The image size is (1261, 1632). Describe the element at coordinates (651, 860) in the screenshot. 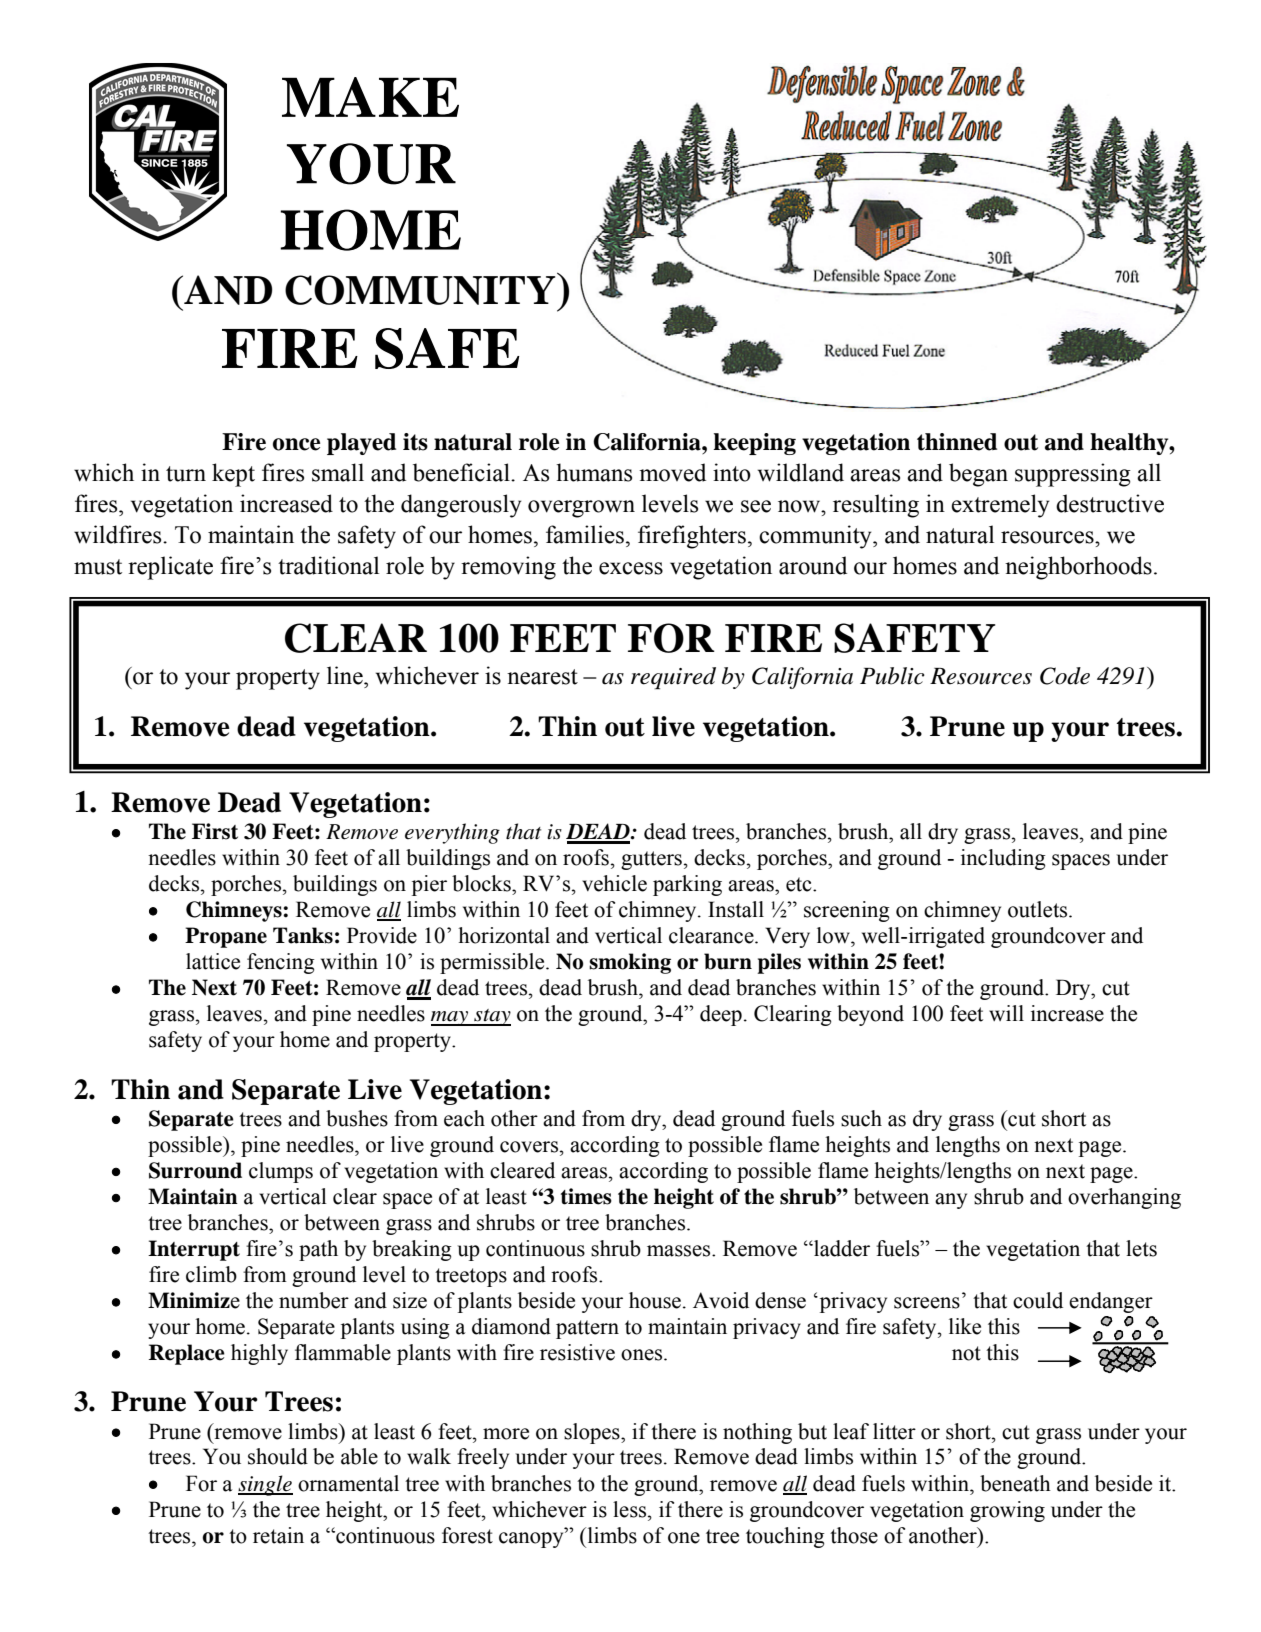

I see `gutters` at that location.
